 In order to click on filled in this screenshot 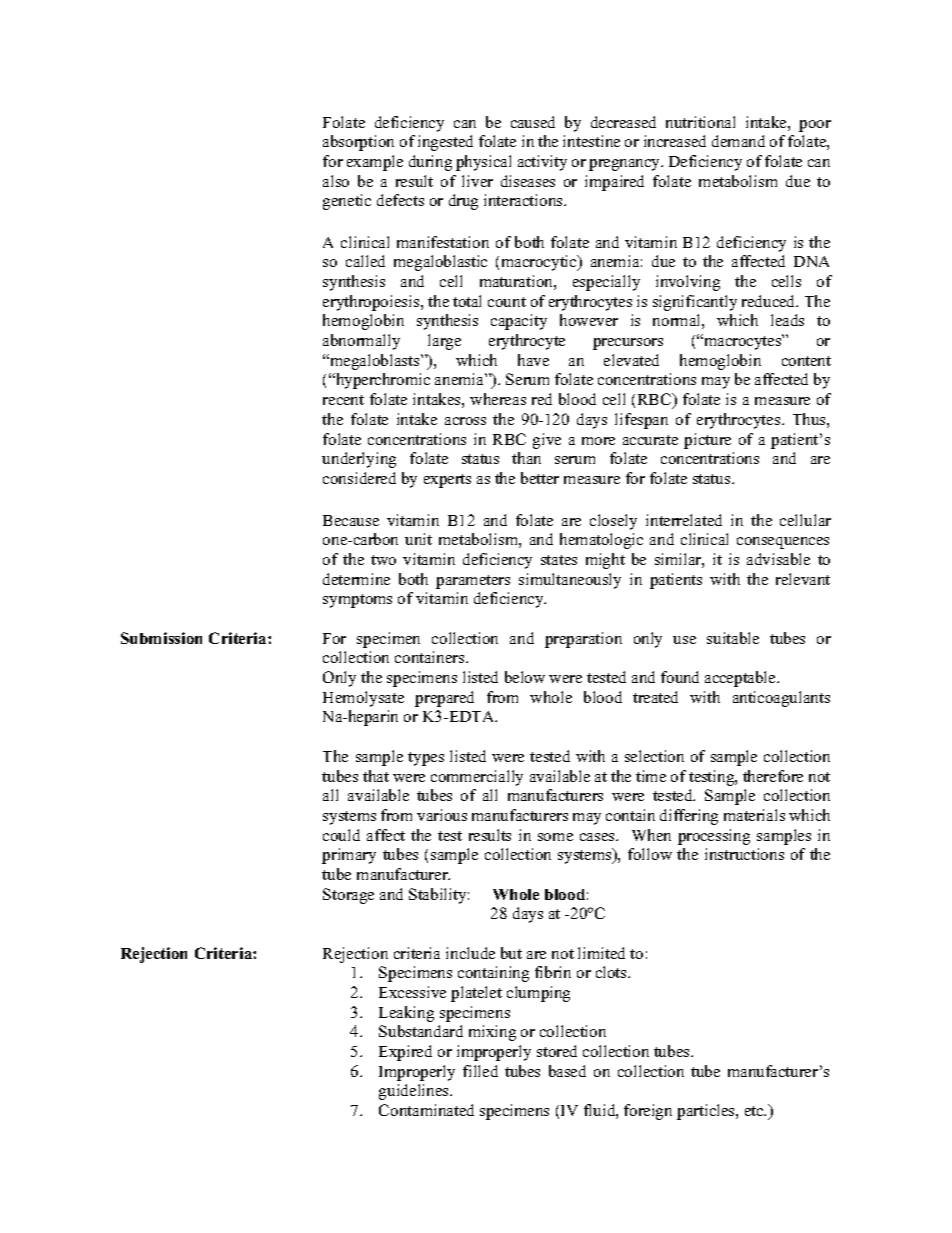, I will do `click(480, 1071)`.
